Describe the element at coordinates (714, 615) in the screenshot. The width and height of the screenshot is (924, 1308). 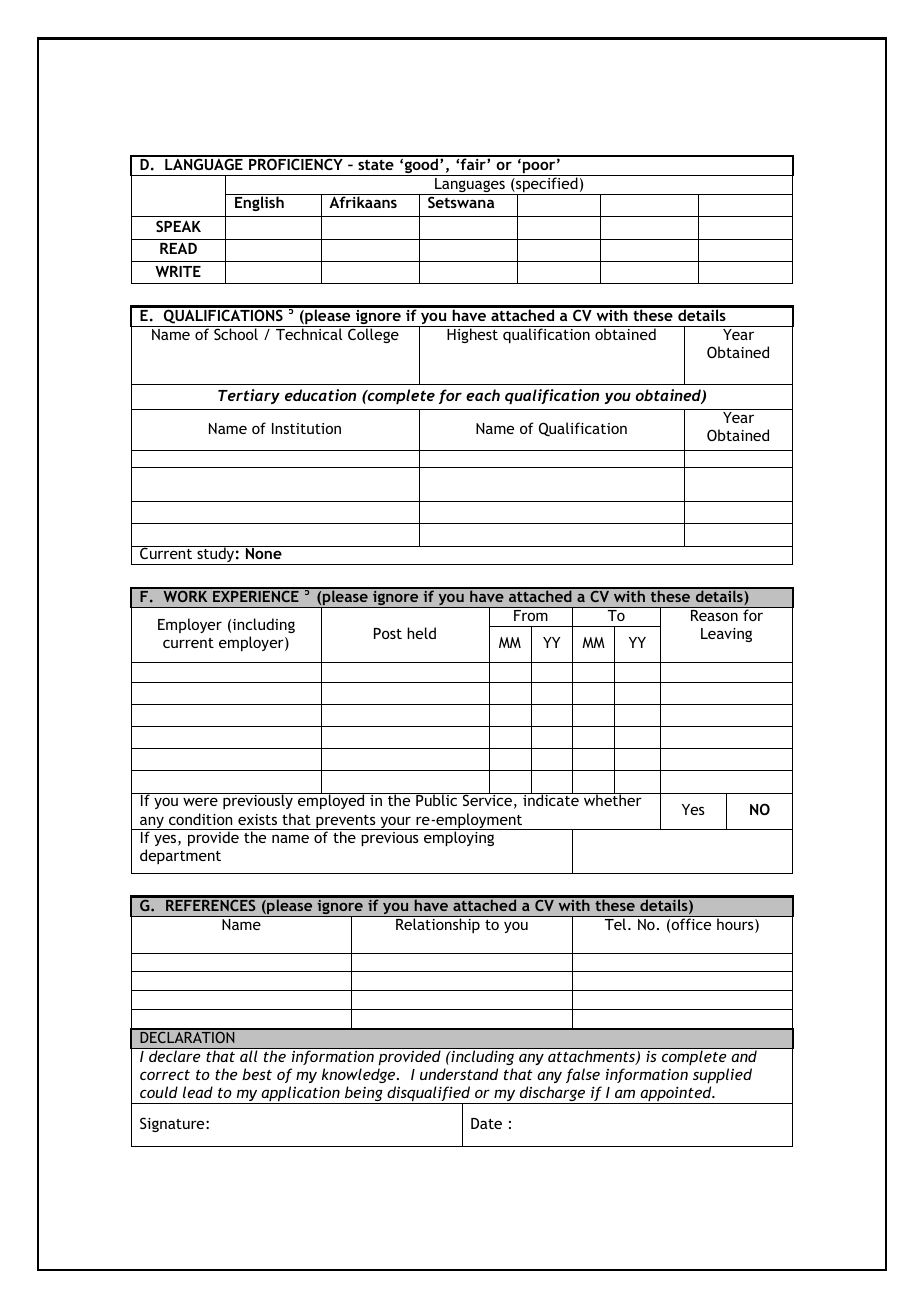
I see `Reason` at that location.
